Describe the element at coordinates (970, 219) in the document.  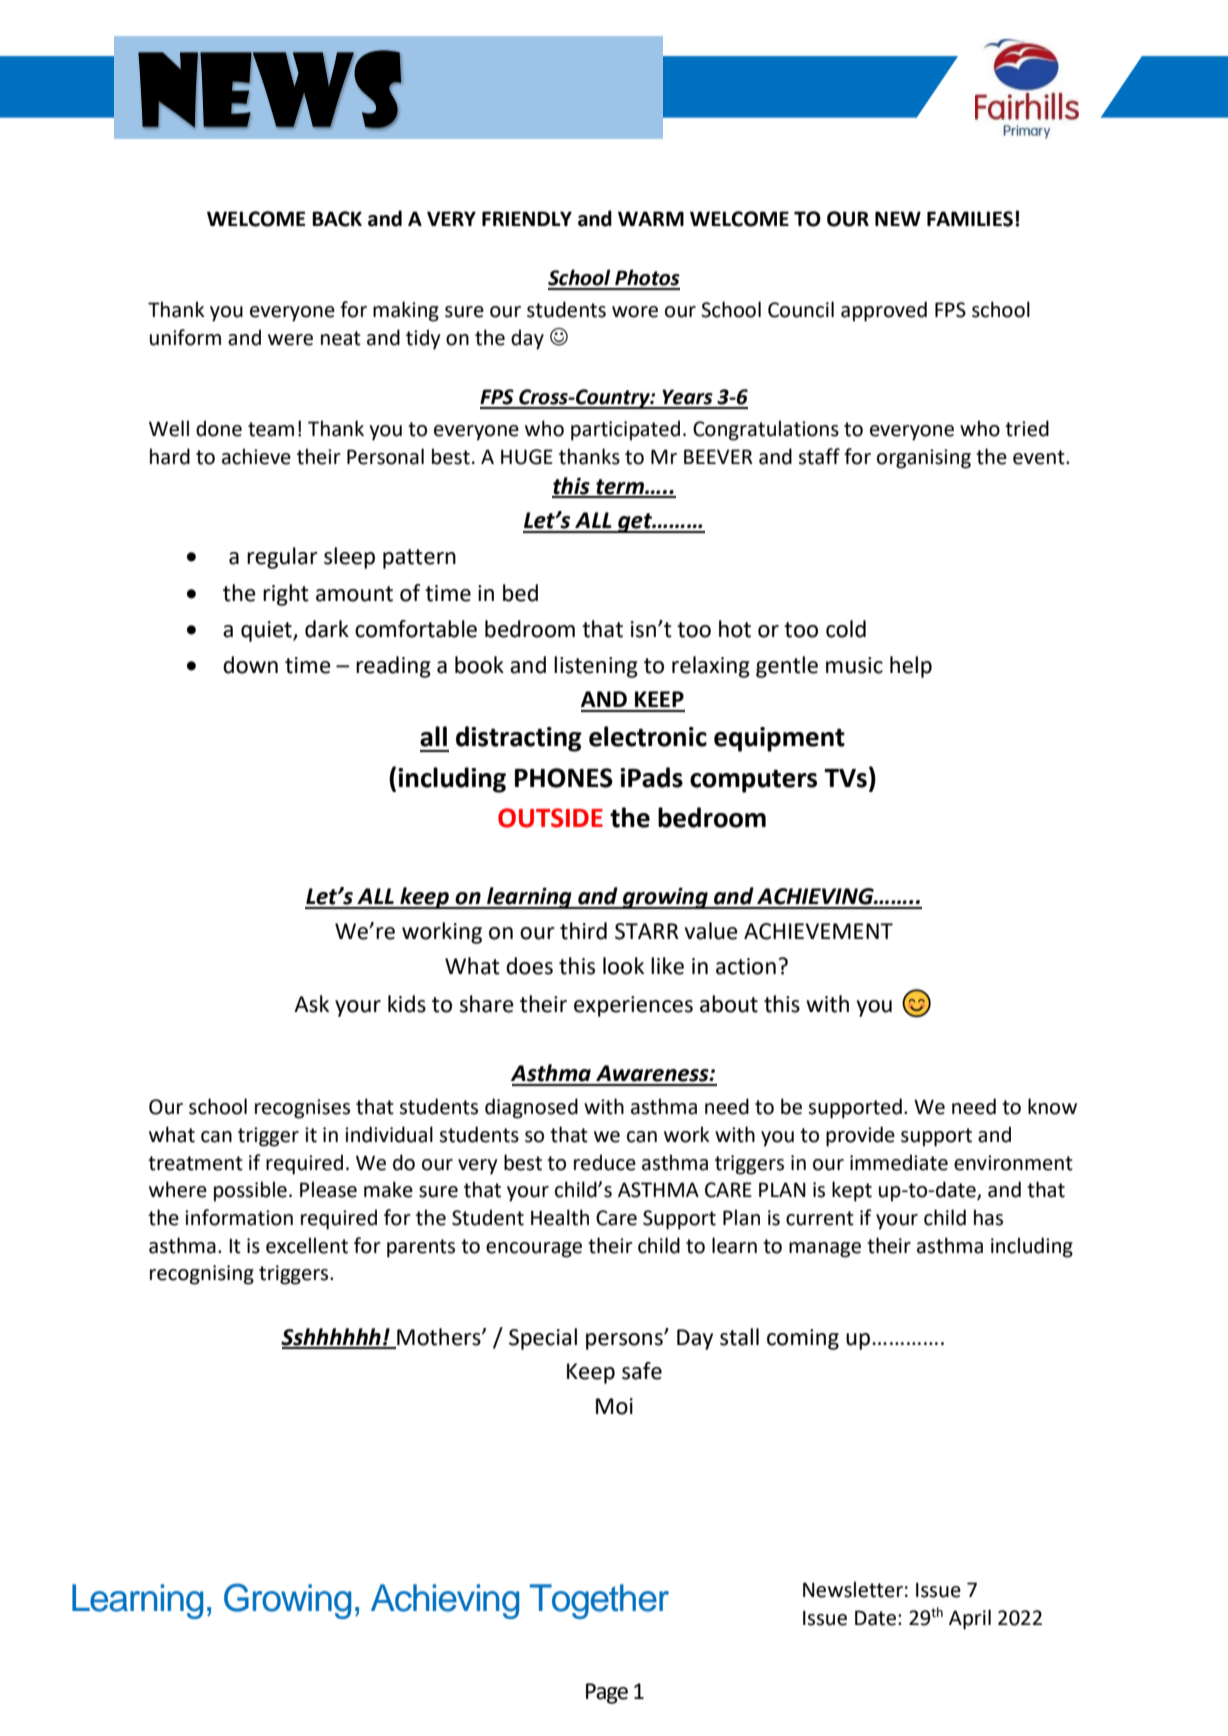
I see `FAMILIES` at that location.
